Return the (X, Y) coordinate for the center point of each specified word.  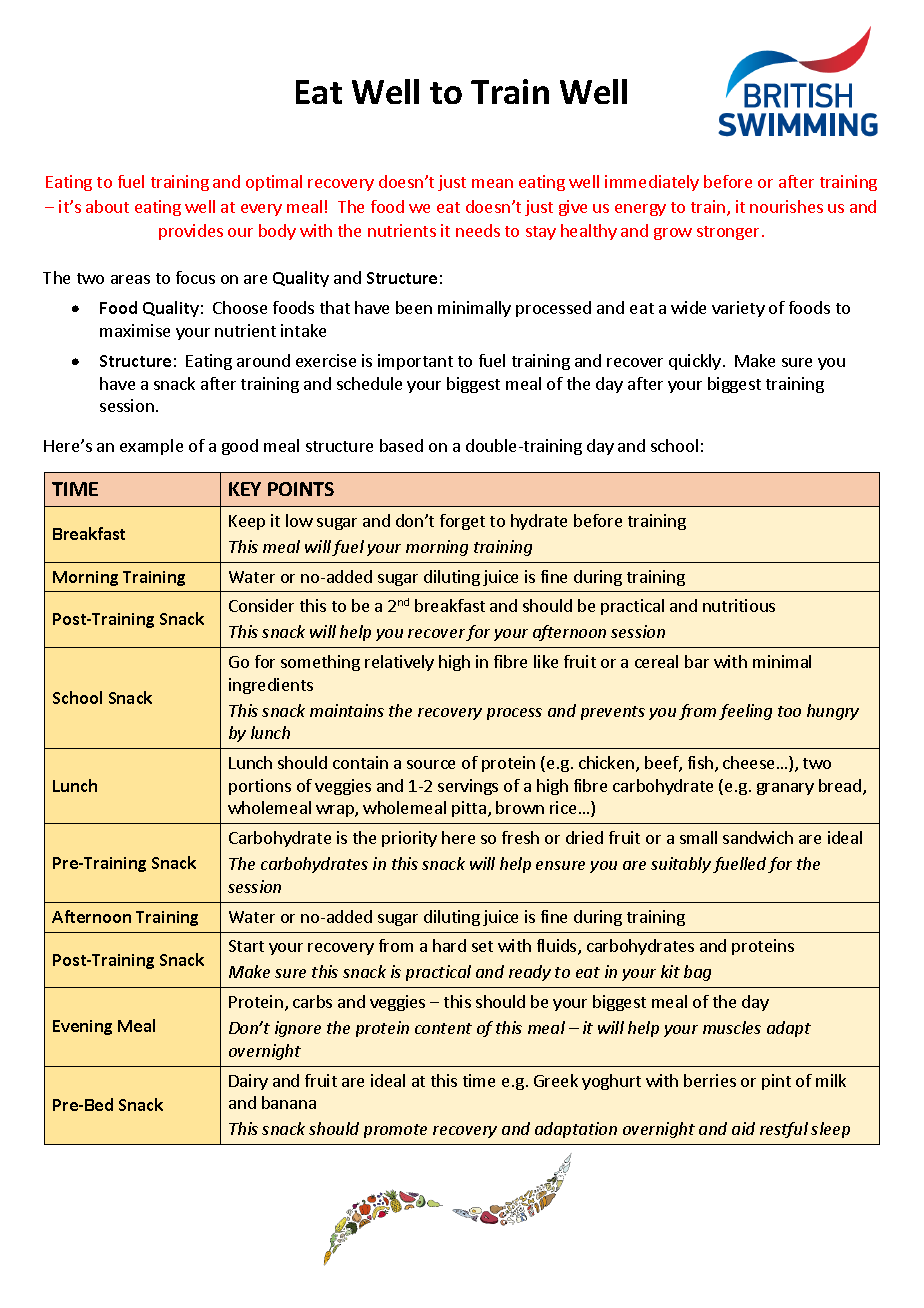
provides (191, 232)
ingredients (271, 686)
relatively (399, 663)
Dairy (248, 1082)
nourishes (786, 206)
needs (478, 230)
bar (697, 661)
